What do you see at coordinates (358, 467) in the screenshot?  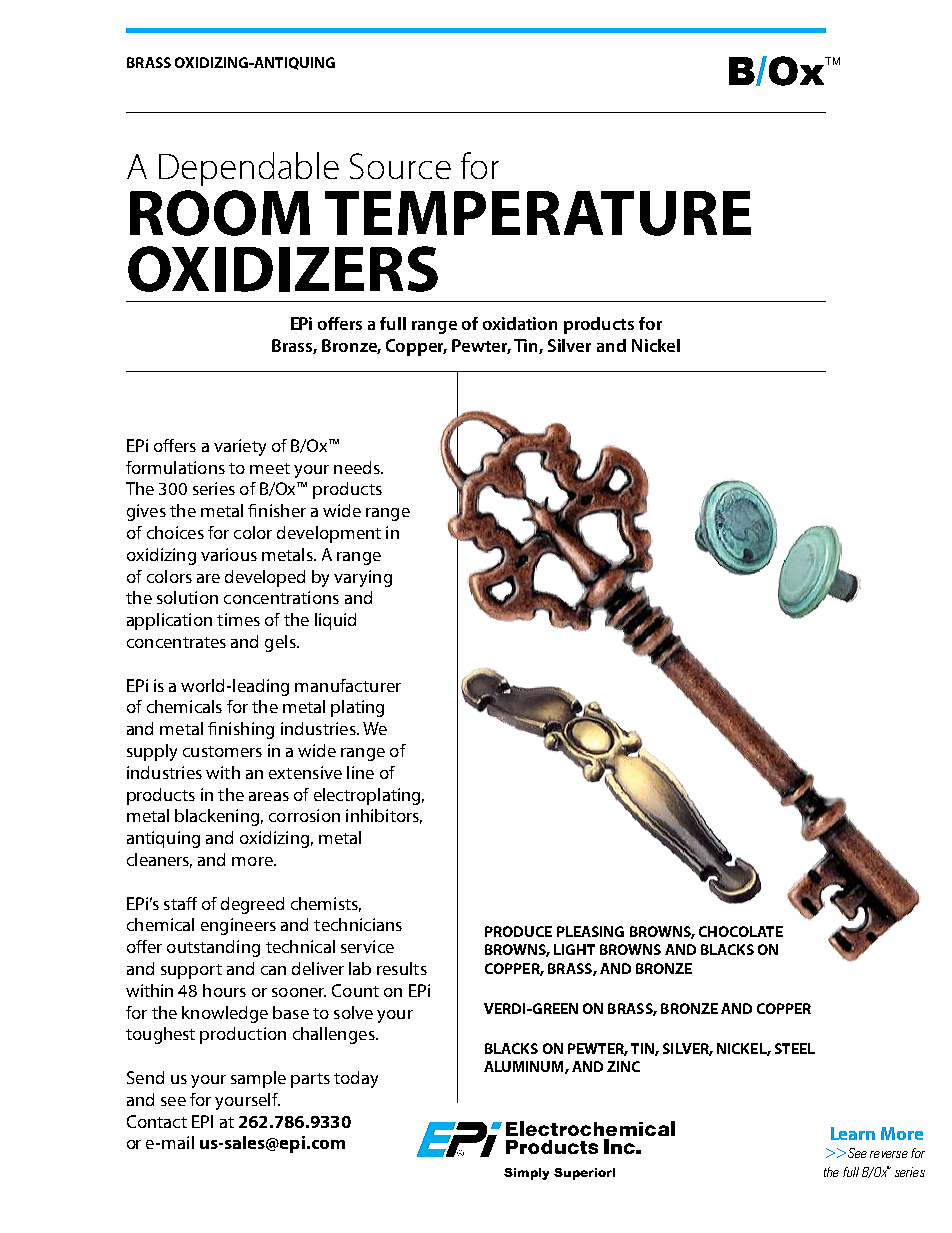 I see `needs` at bounding box center [358, 467].
